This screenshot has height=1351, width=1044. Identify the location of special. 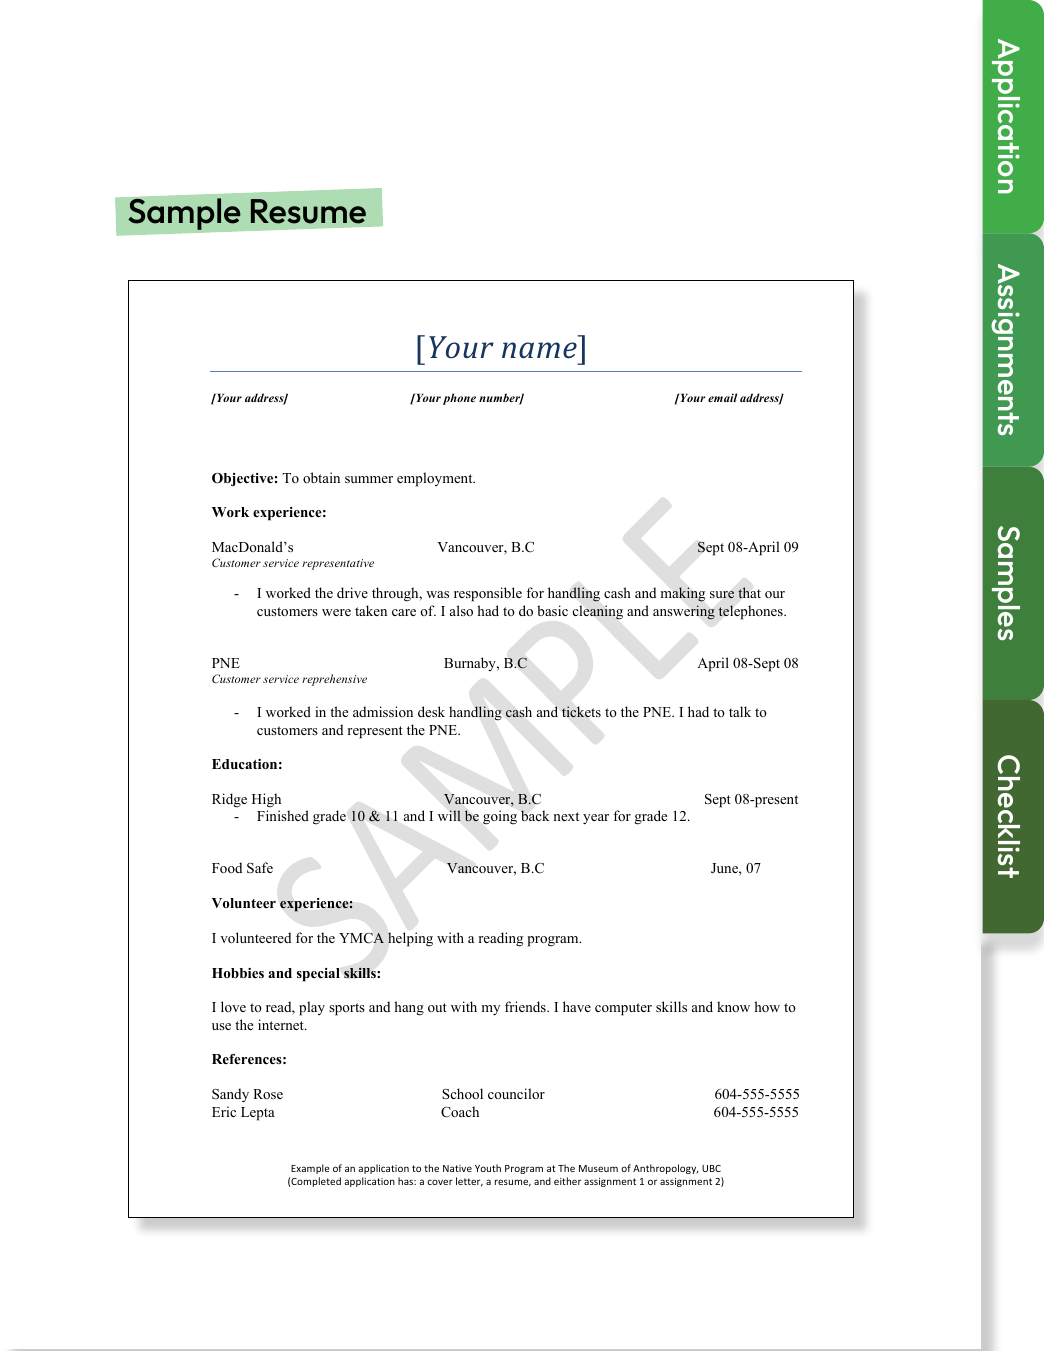
(318, 975).
